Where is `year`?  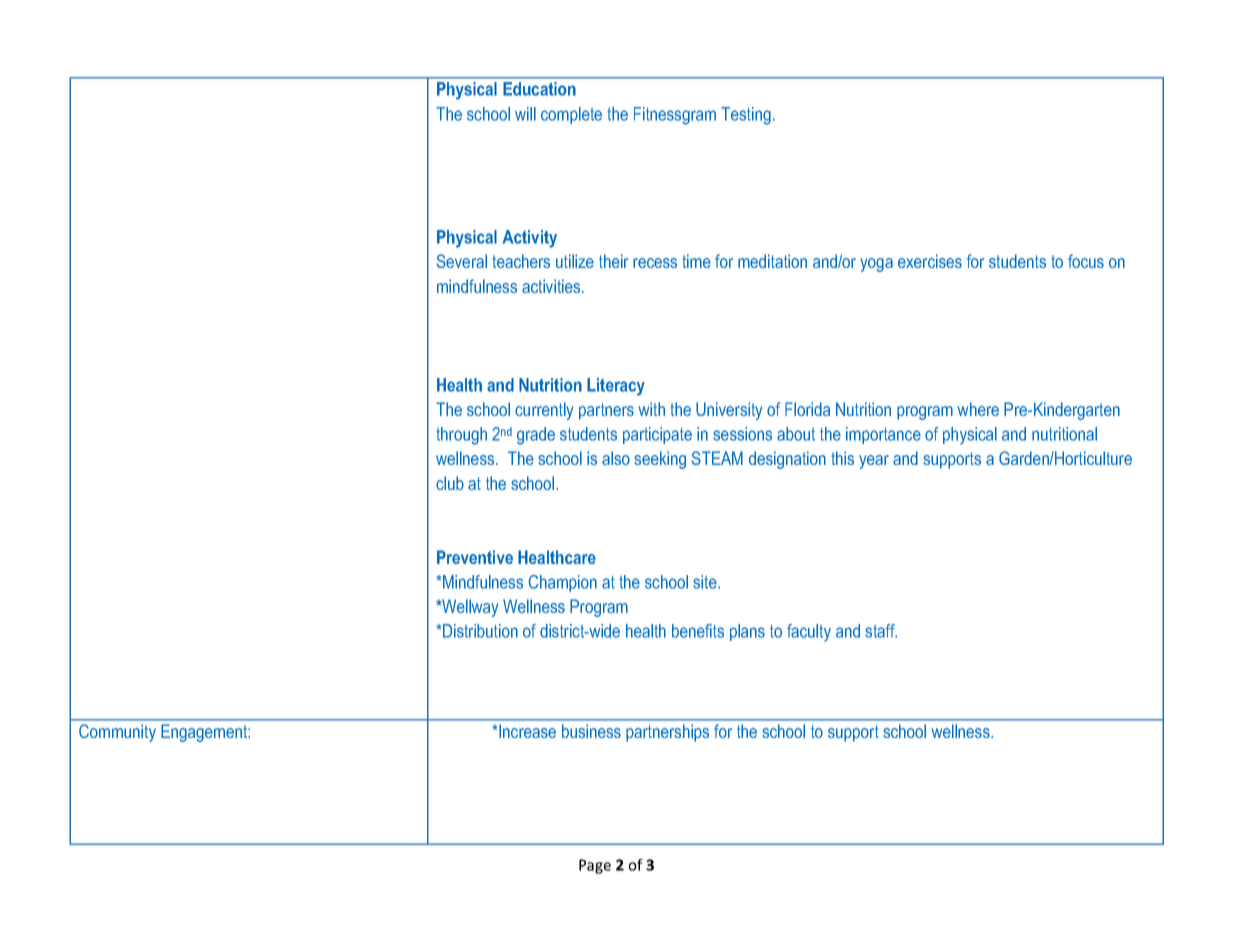 year is located at coordinates (874, 462).
